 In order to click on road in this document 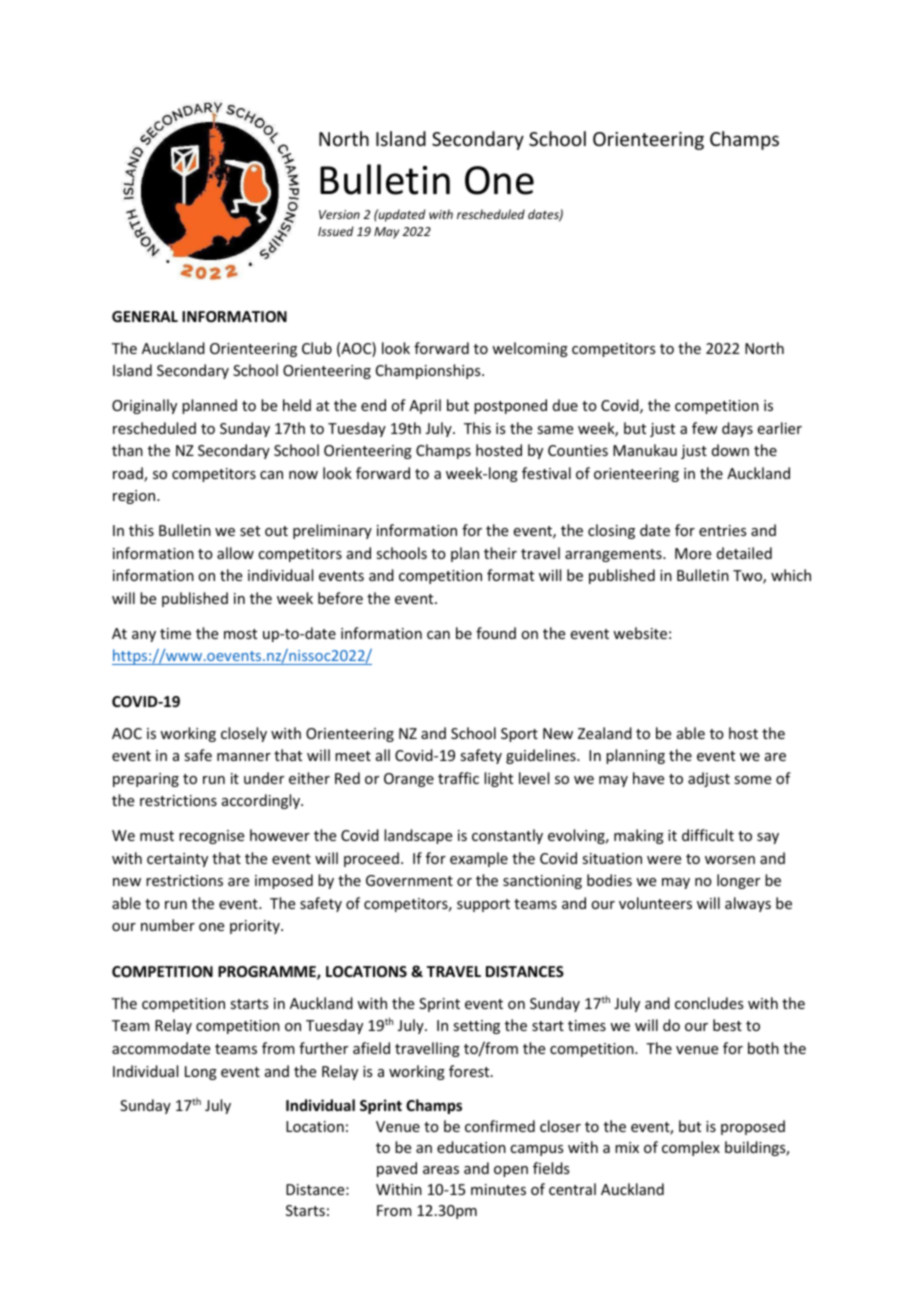, I will do `click(129, 474)`.
